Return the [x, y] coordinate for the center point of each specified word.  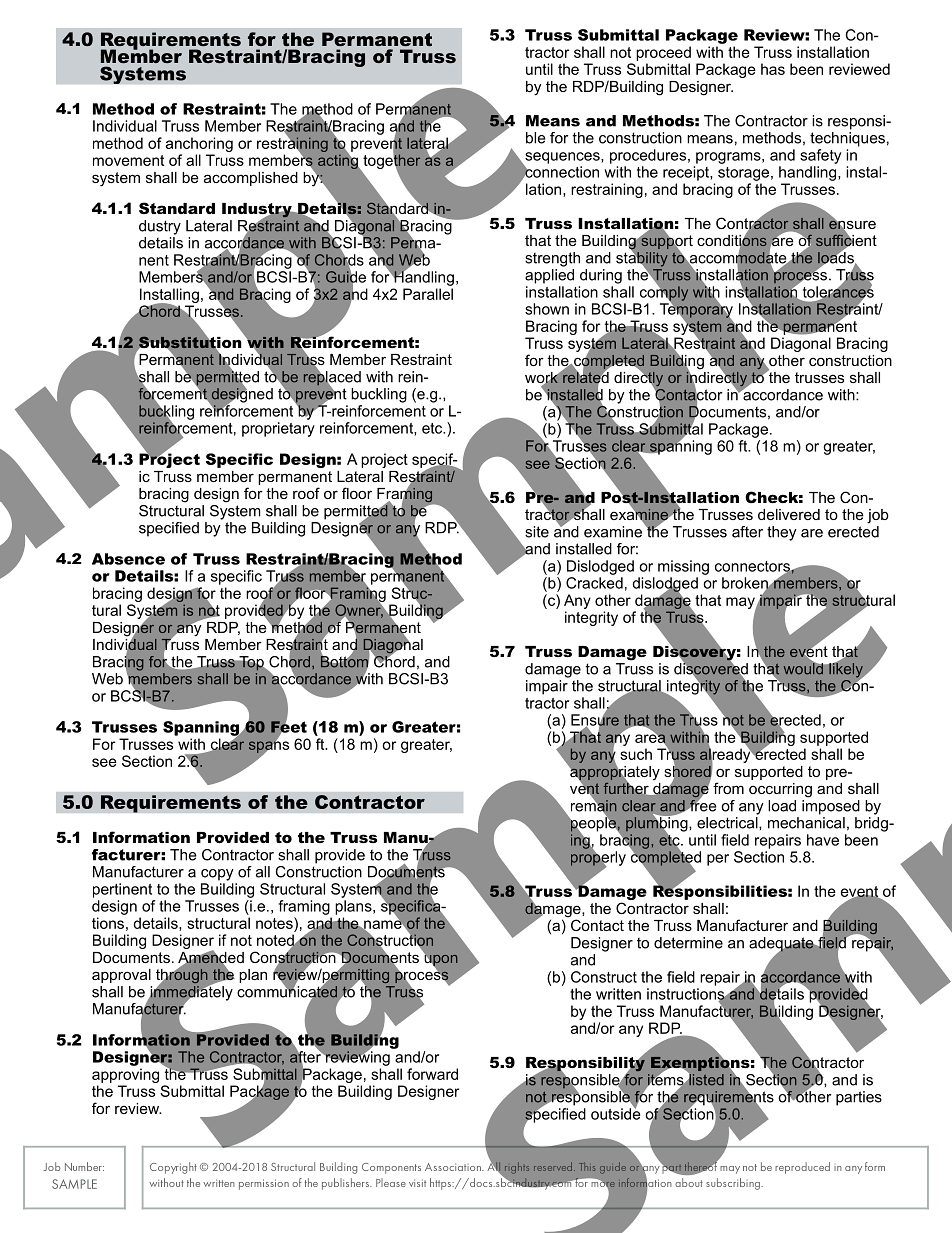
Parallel [428, 294]
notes [275, 923]
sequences [562, 159]
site [537, 532]
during [601, 276]
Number [84, 1166]
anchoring [199, 144]
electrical [728, 823]
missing [683, 567]
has [773, 69]
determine [688, 943]
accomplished [251, 179]
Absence [128, 559]
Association [454, 1167]
